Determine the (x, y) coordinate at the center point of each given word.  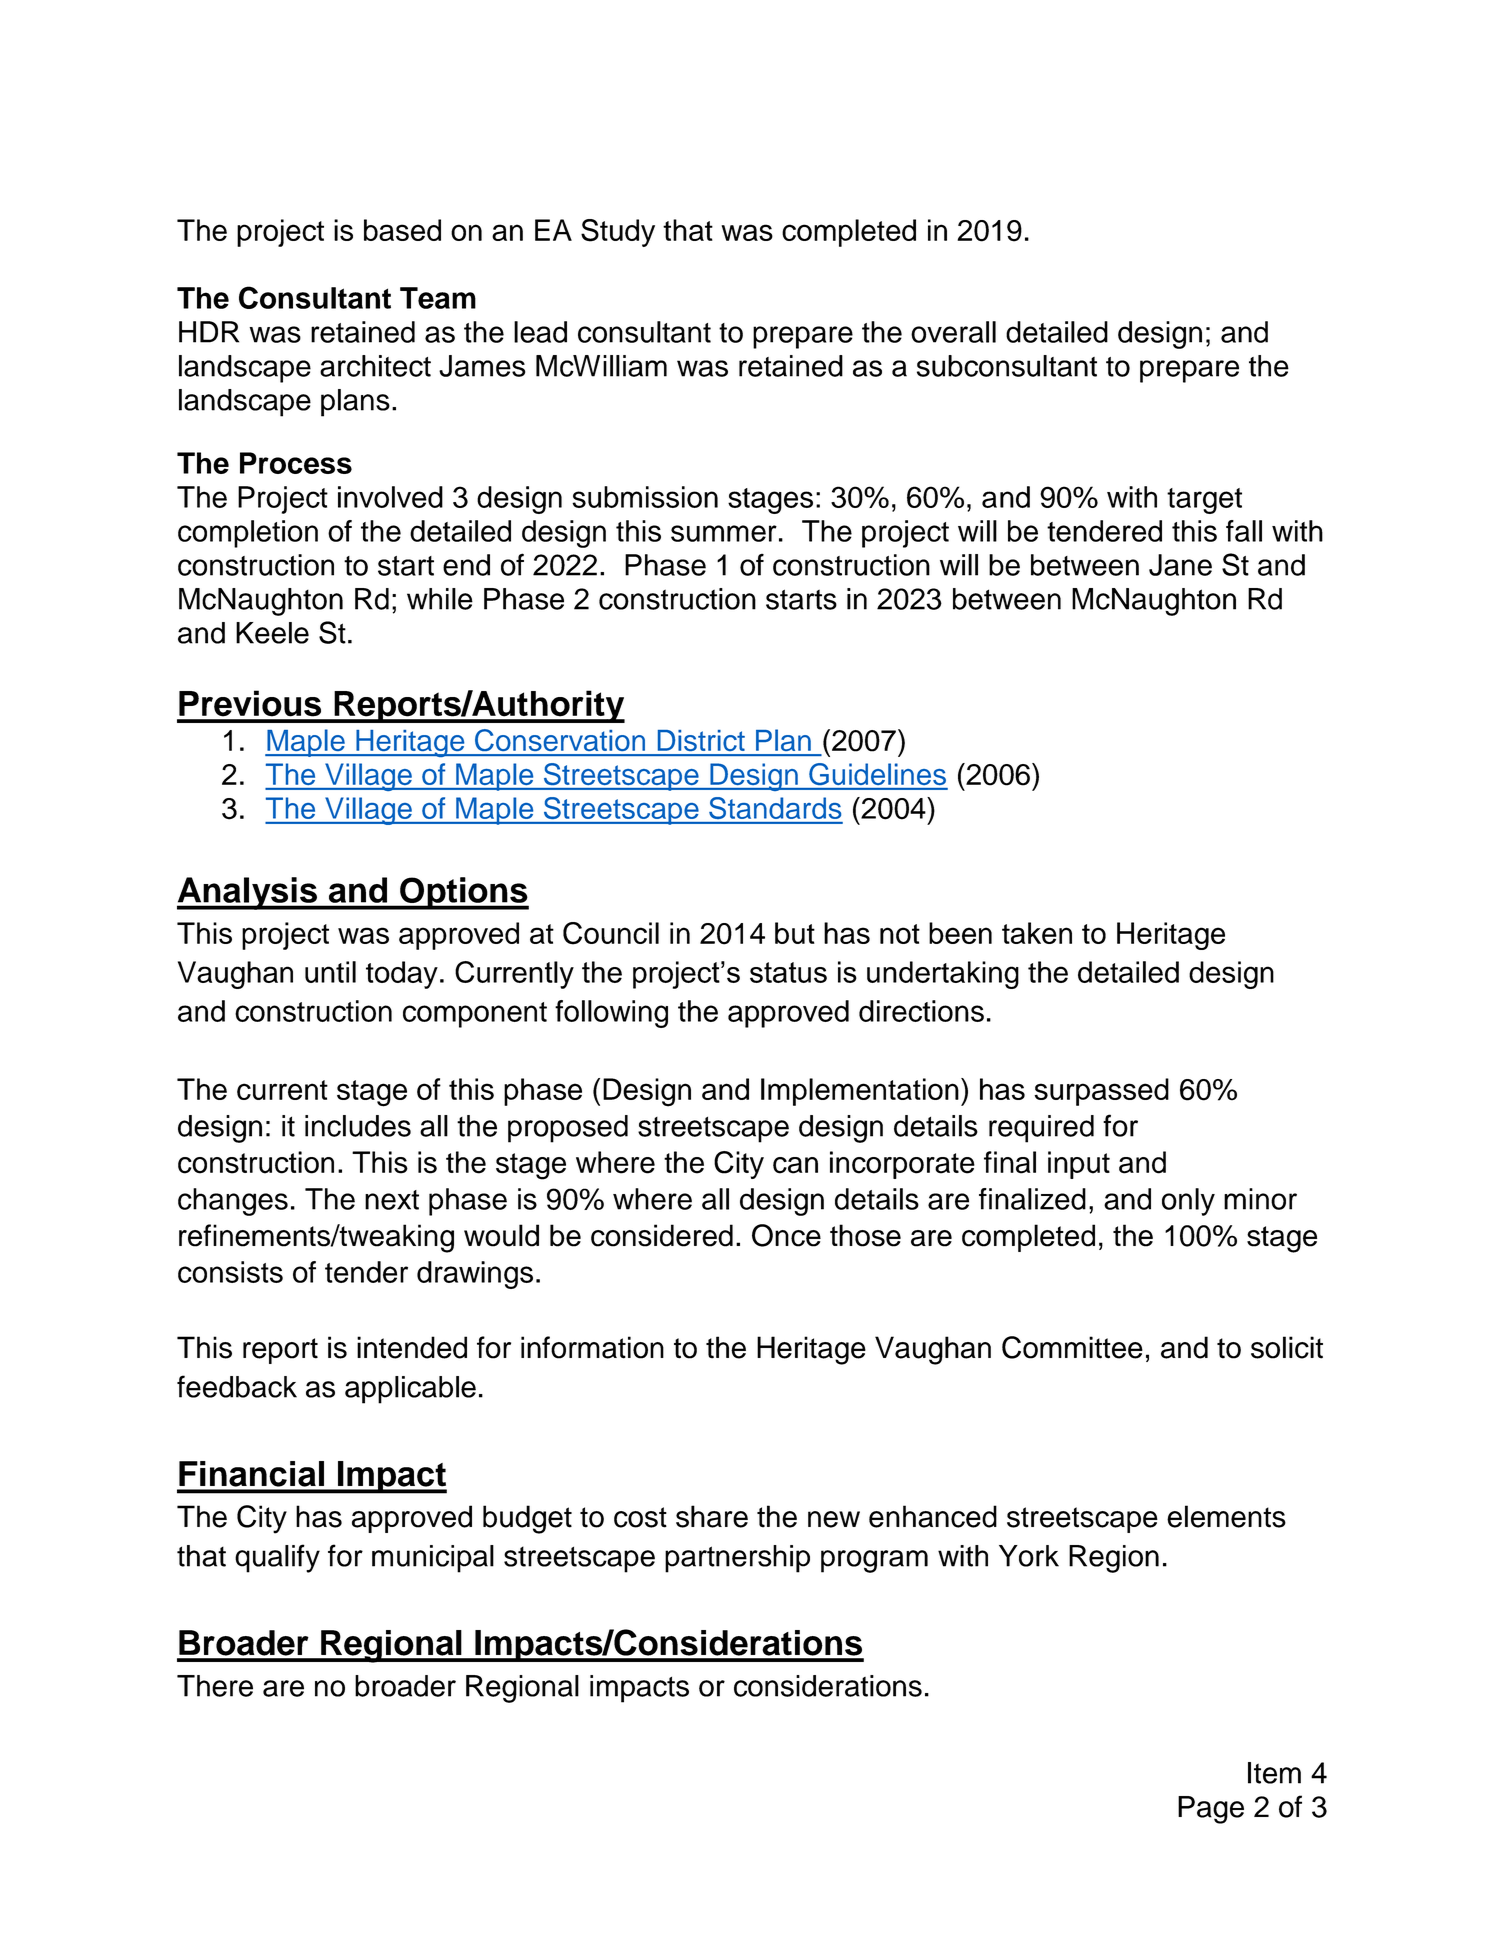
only (1188, 1202)
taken (1037, 933)
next (392, 1200)
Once (786, 1235)
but (795, 933)
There (215, 1686)
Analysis (248, 893)
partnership (737, 1559)
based (402, 230)
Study (618, 233)
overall (953, 332)
